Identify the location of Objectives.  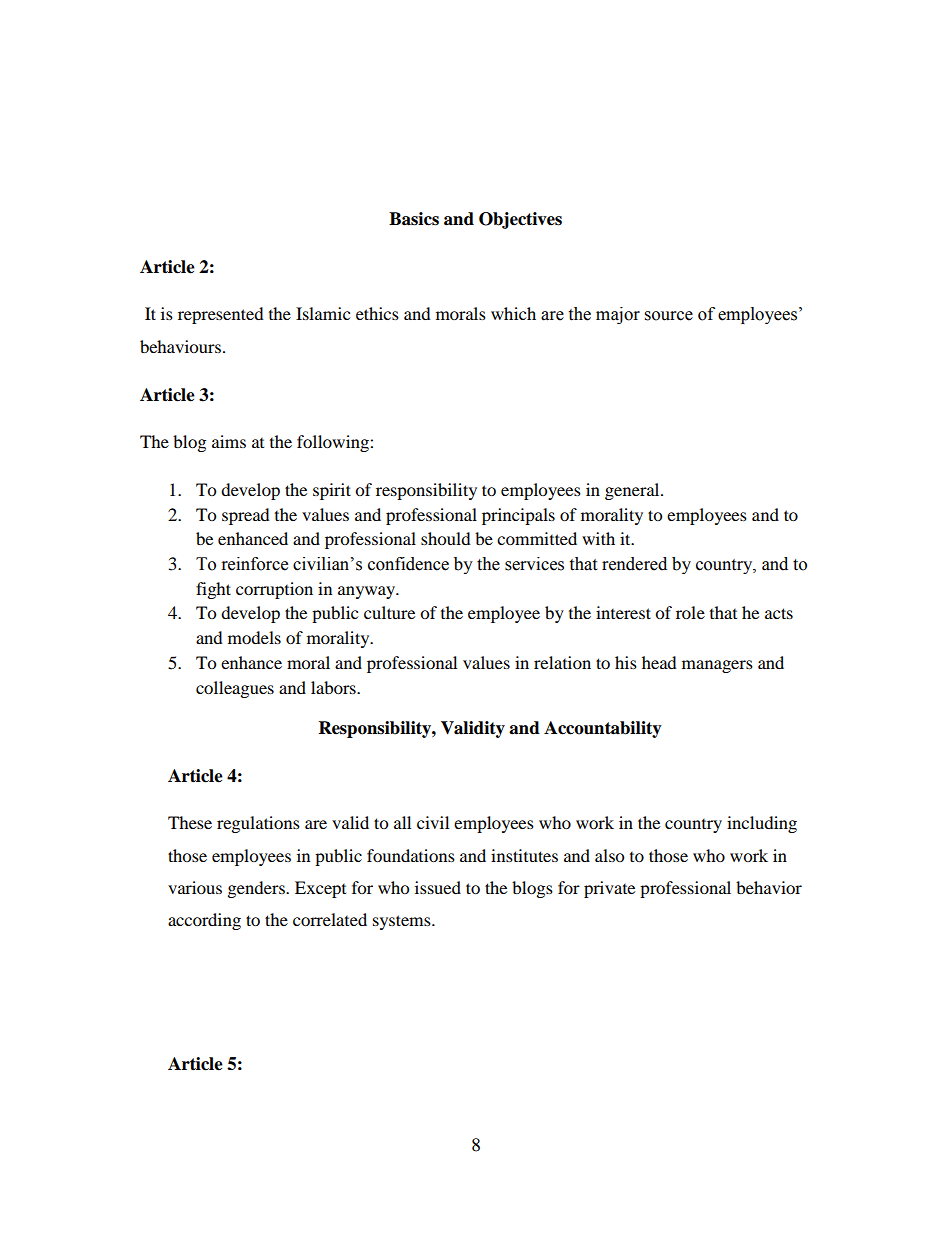
(520, 220).
